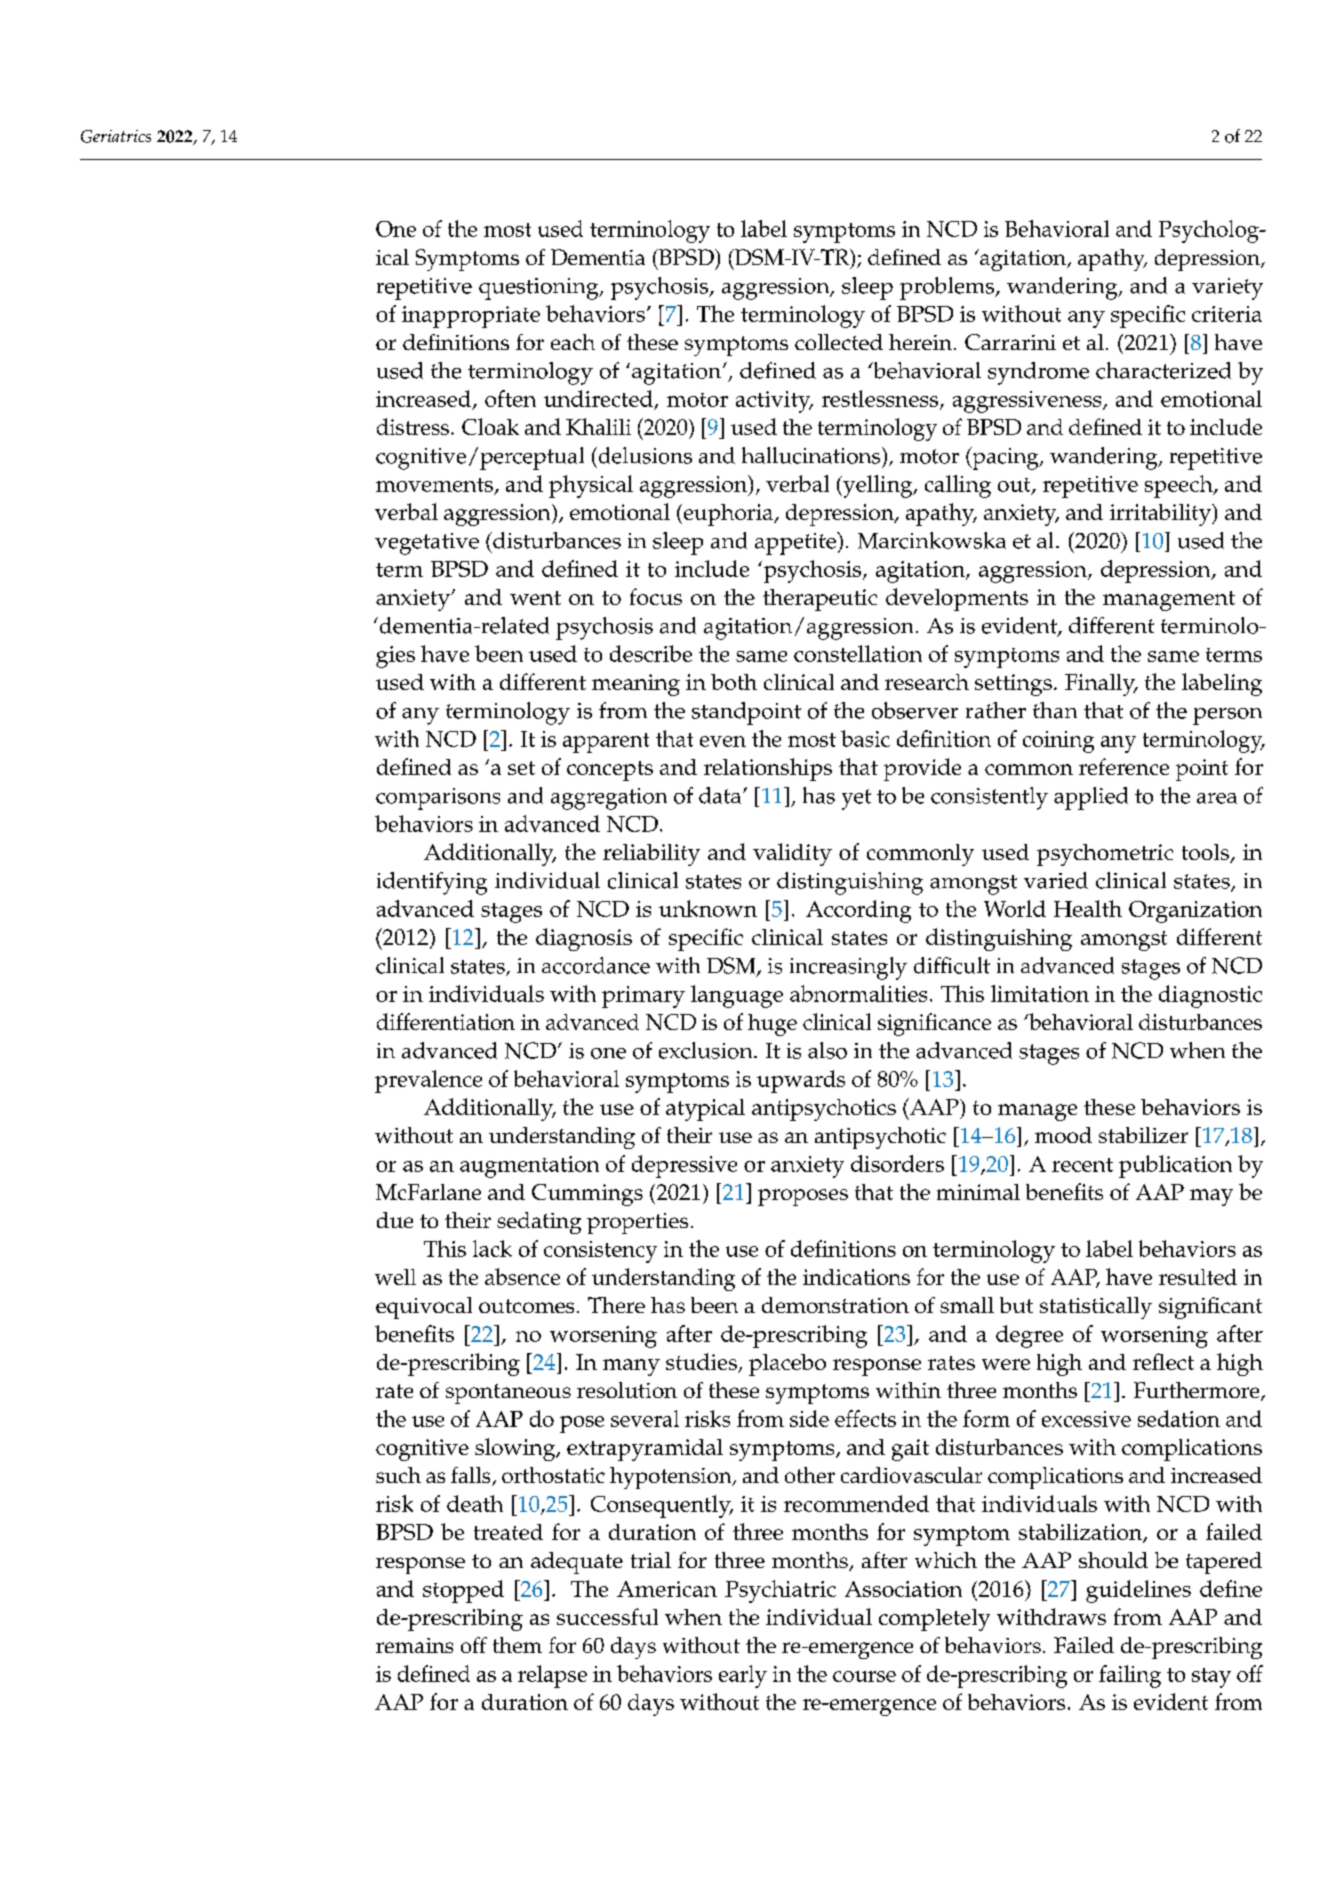  Describe the element at coordinates (707, 1050) in the image. I see `exclusion` at that location.
